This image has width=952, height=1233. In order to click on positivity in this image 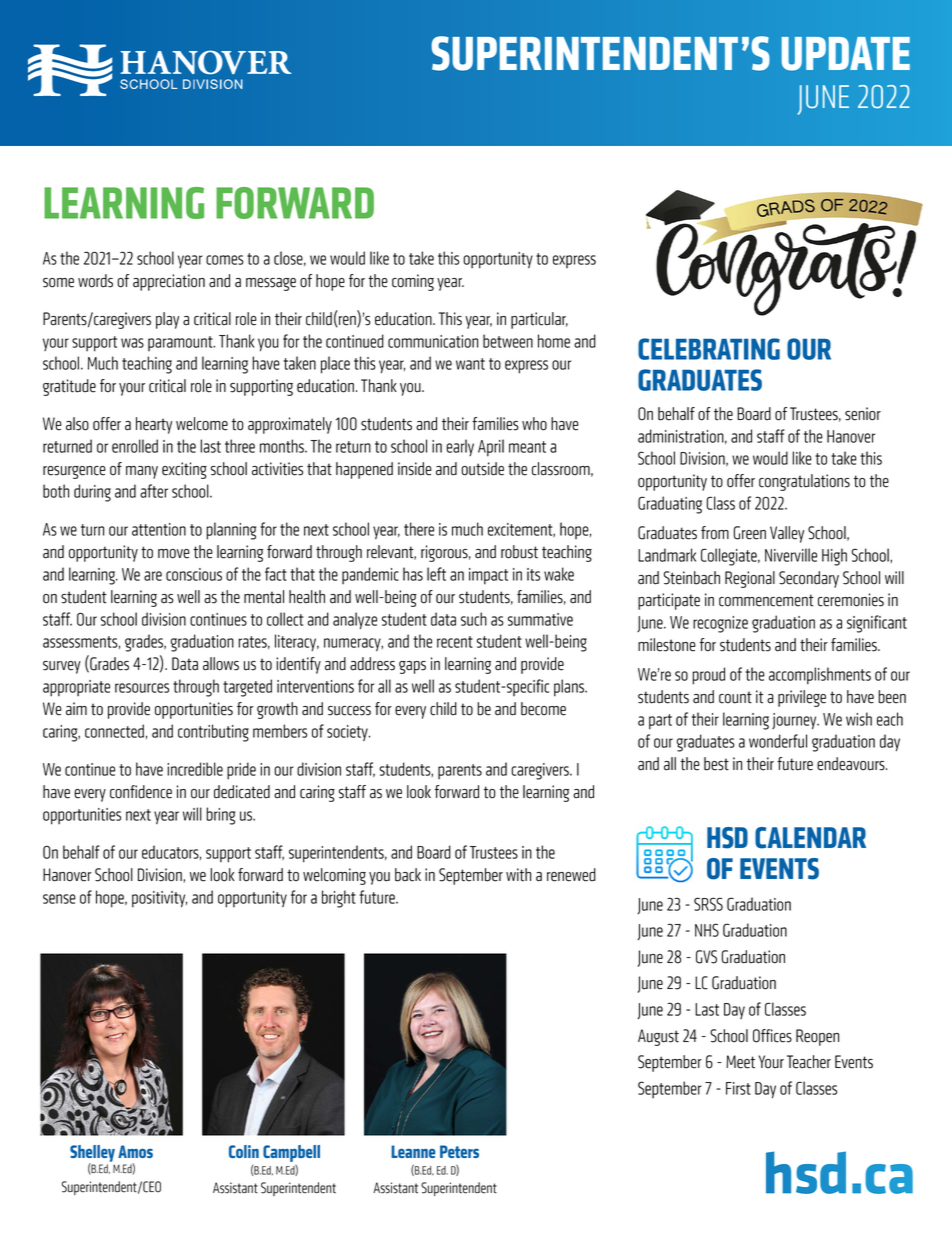, I will do `click(159, 899)`.
